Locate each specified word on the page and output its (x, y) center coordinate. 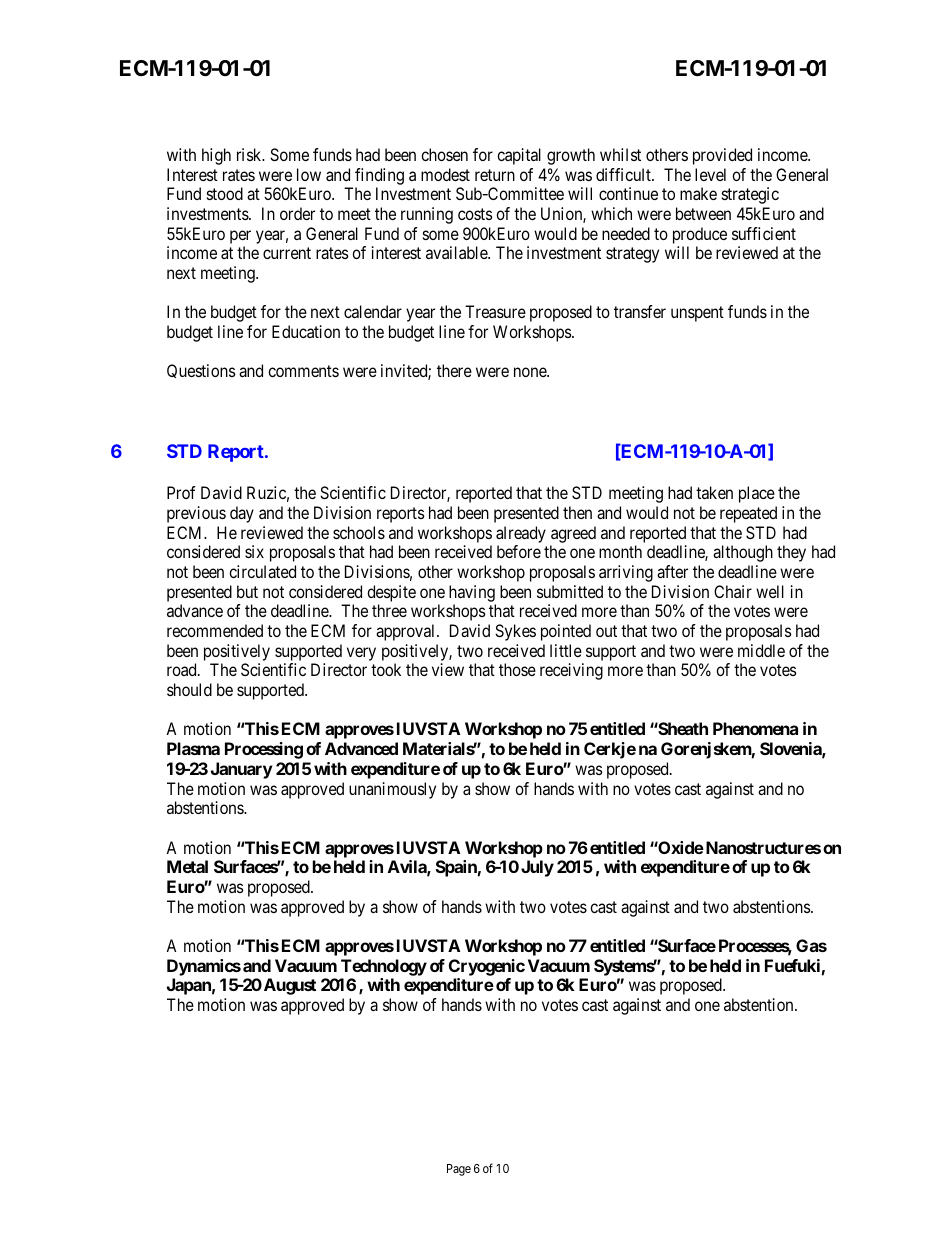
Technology (384, 967)
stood (225, 193)
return (495, 175)
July (537, 868)
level (710, 174)
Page (459, 1170)
